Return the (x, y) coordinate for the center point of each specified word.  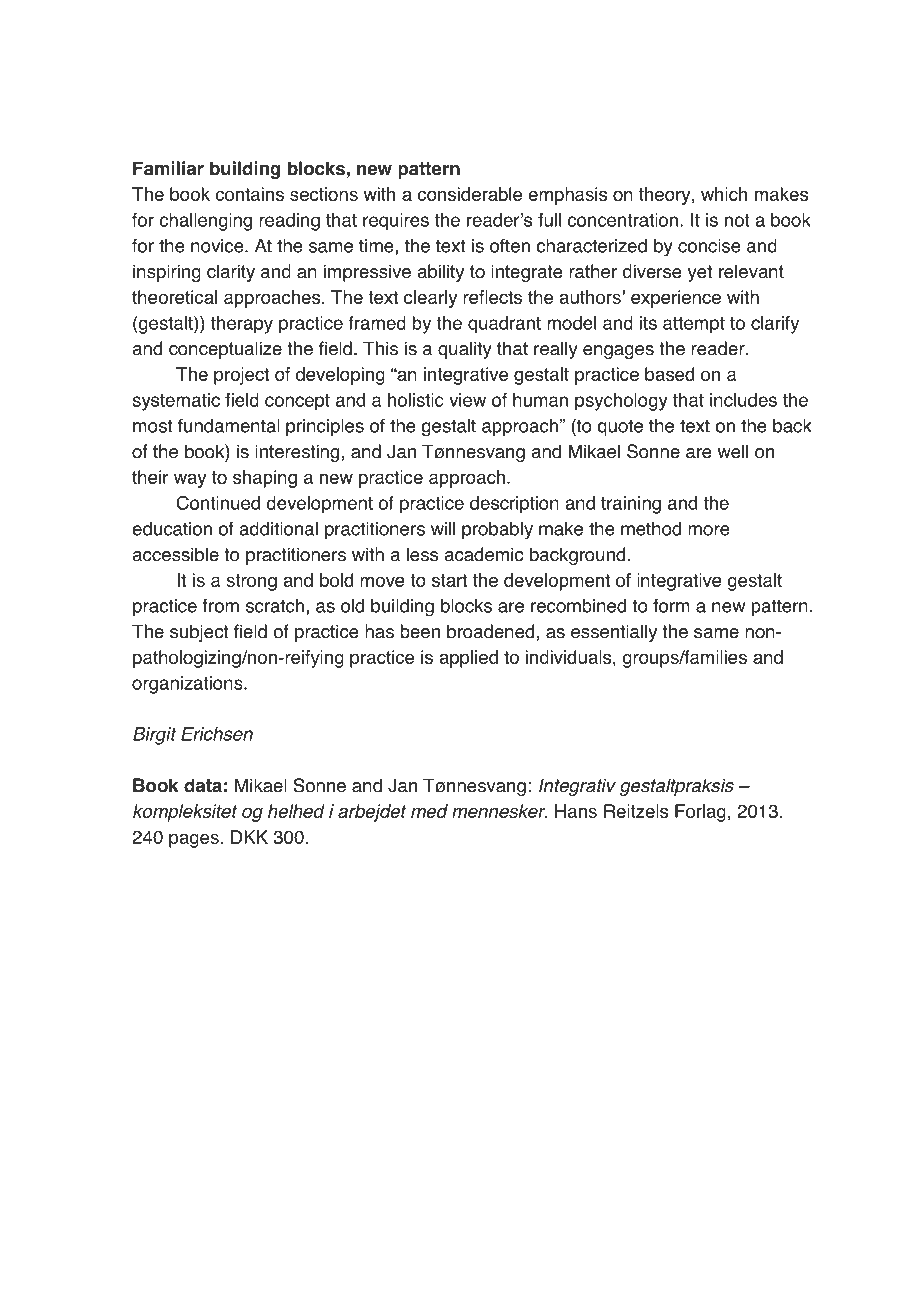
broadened (490, 631)
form (671, 605)
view (467, 400)
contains (249, 194)
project (241, 376)
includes (743, 400)
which (724, 194)
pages (194, 840)
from (220, 605)
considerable (469, 194)
